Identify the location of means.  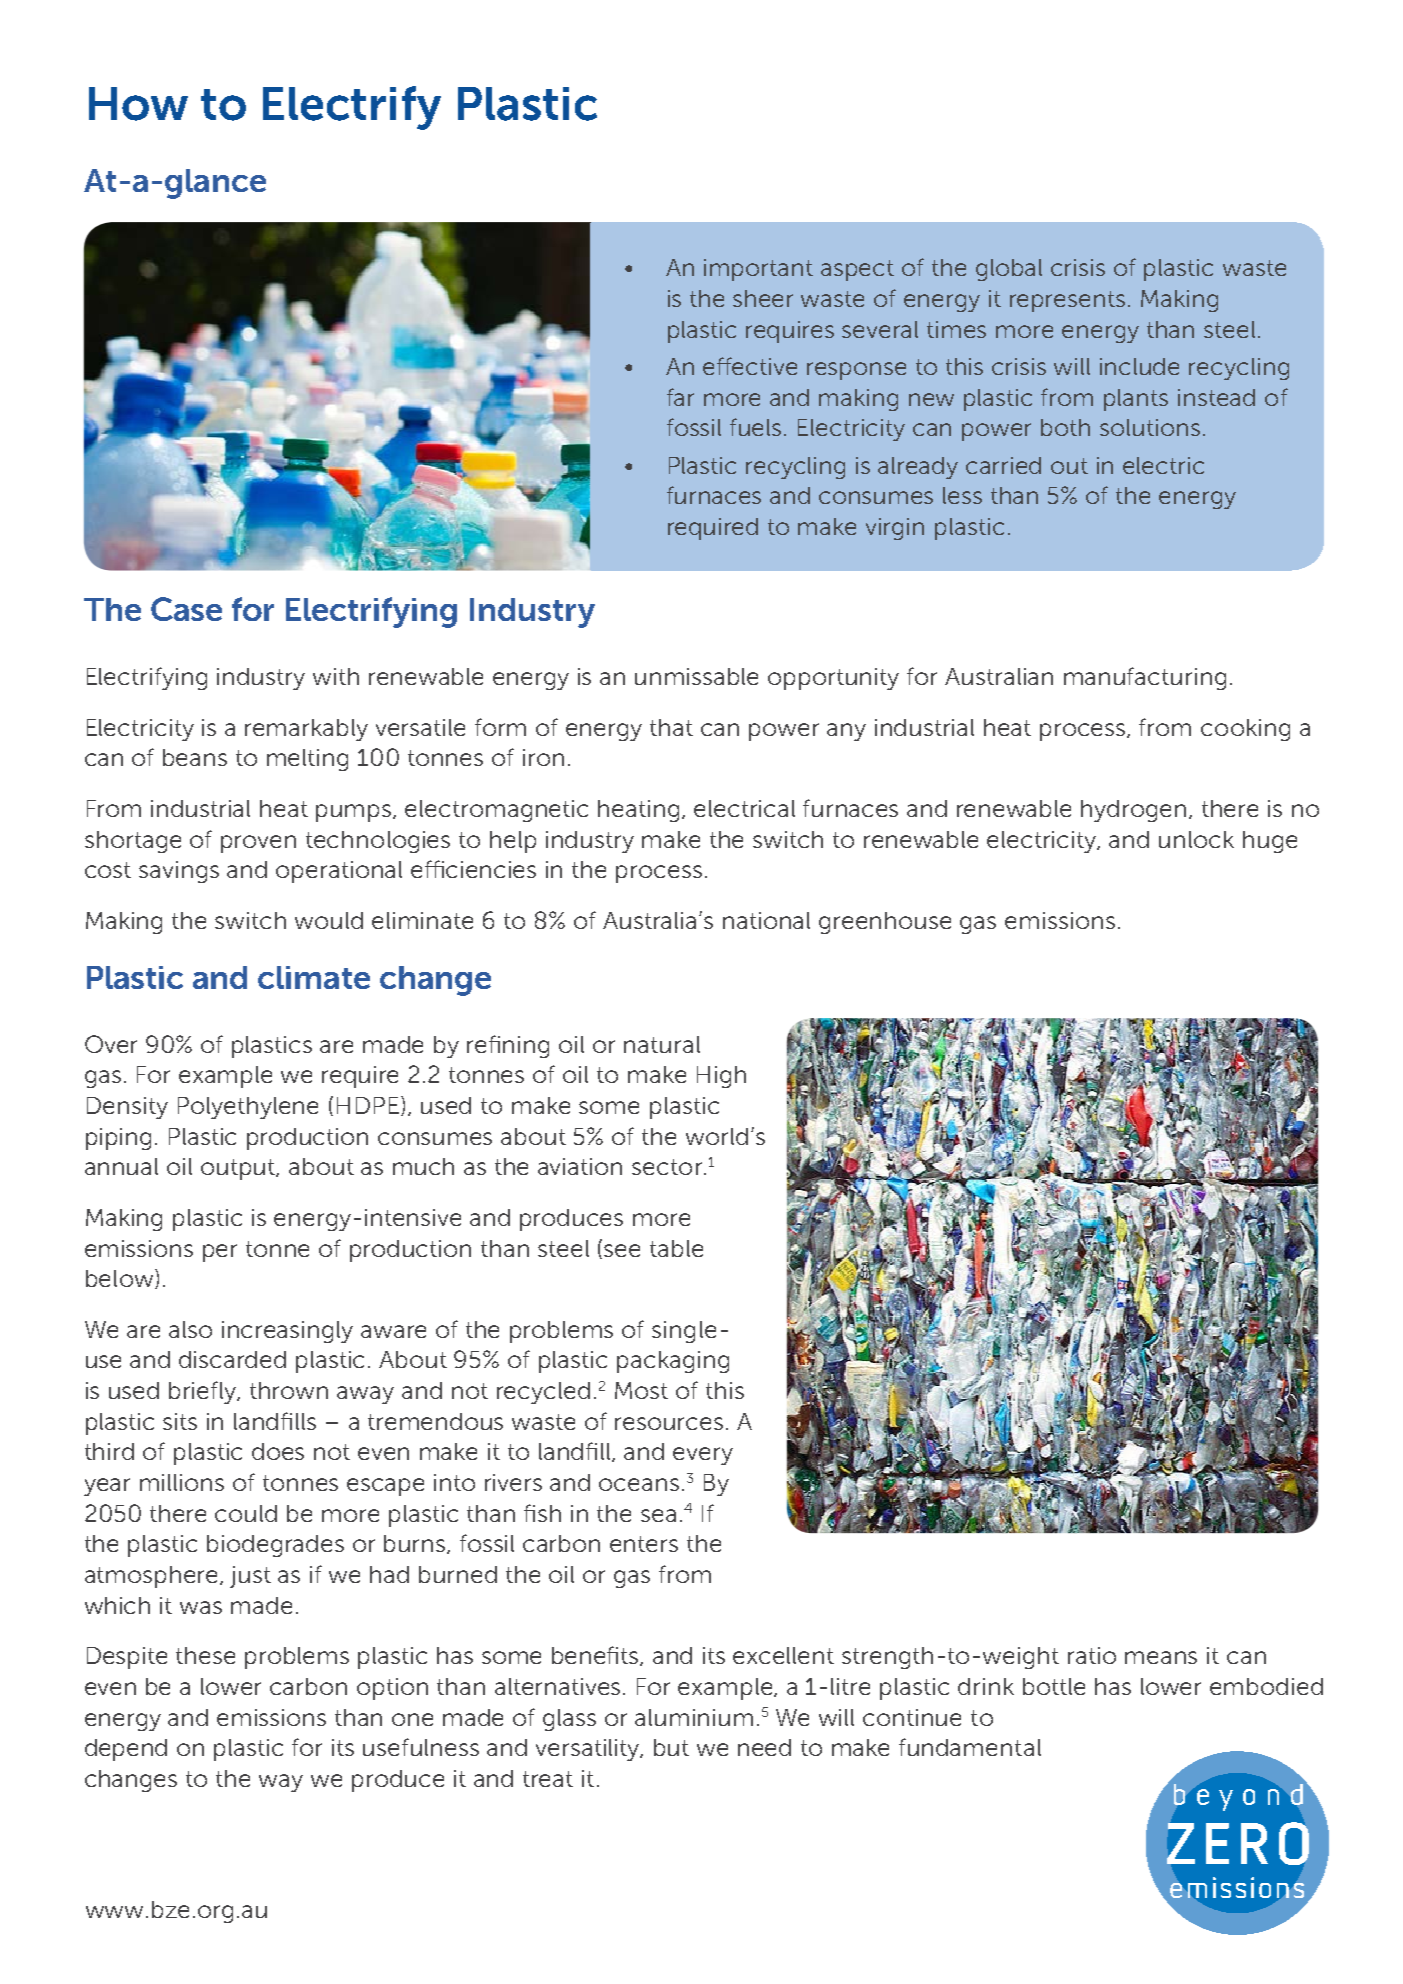
(1161, 1657).
